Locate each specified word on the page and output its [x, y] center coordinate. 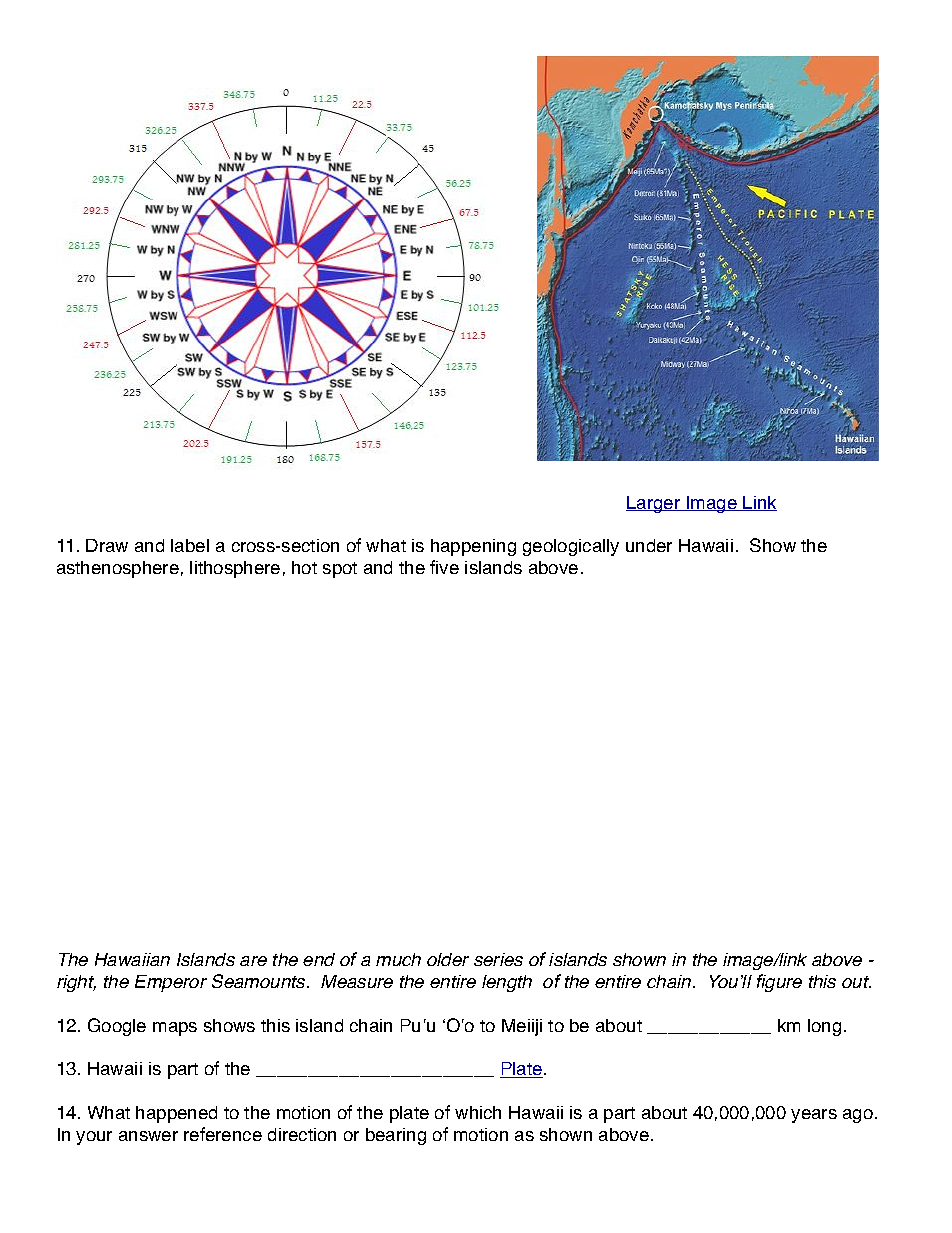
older [448, 959]
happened [176, 1114]
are [253, 961]
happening [473, 547]
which [478, 1112]
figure [779, 983]
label [190, 545]
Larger [654, 504]
